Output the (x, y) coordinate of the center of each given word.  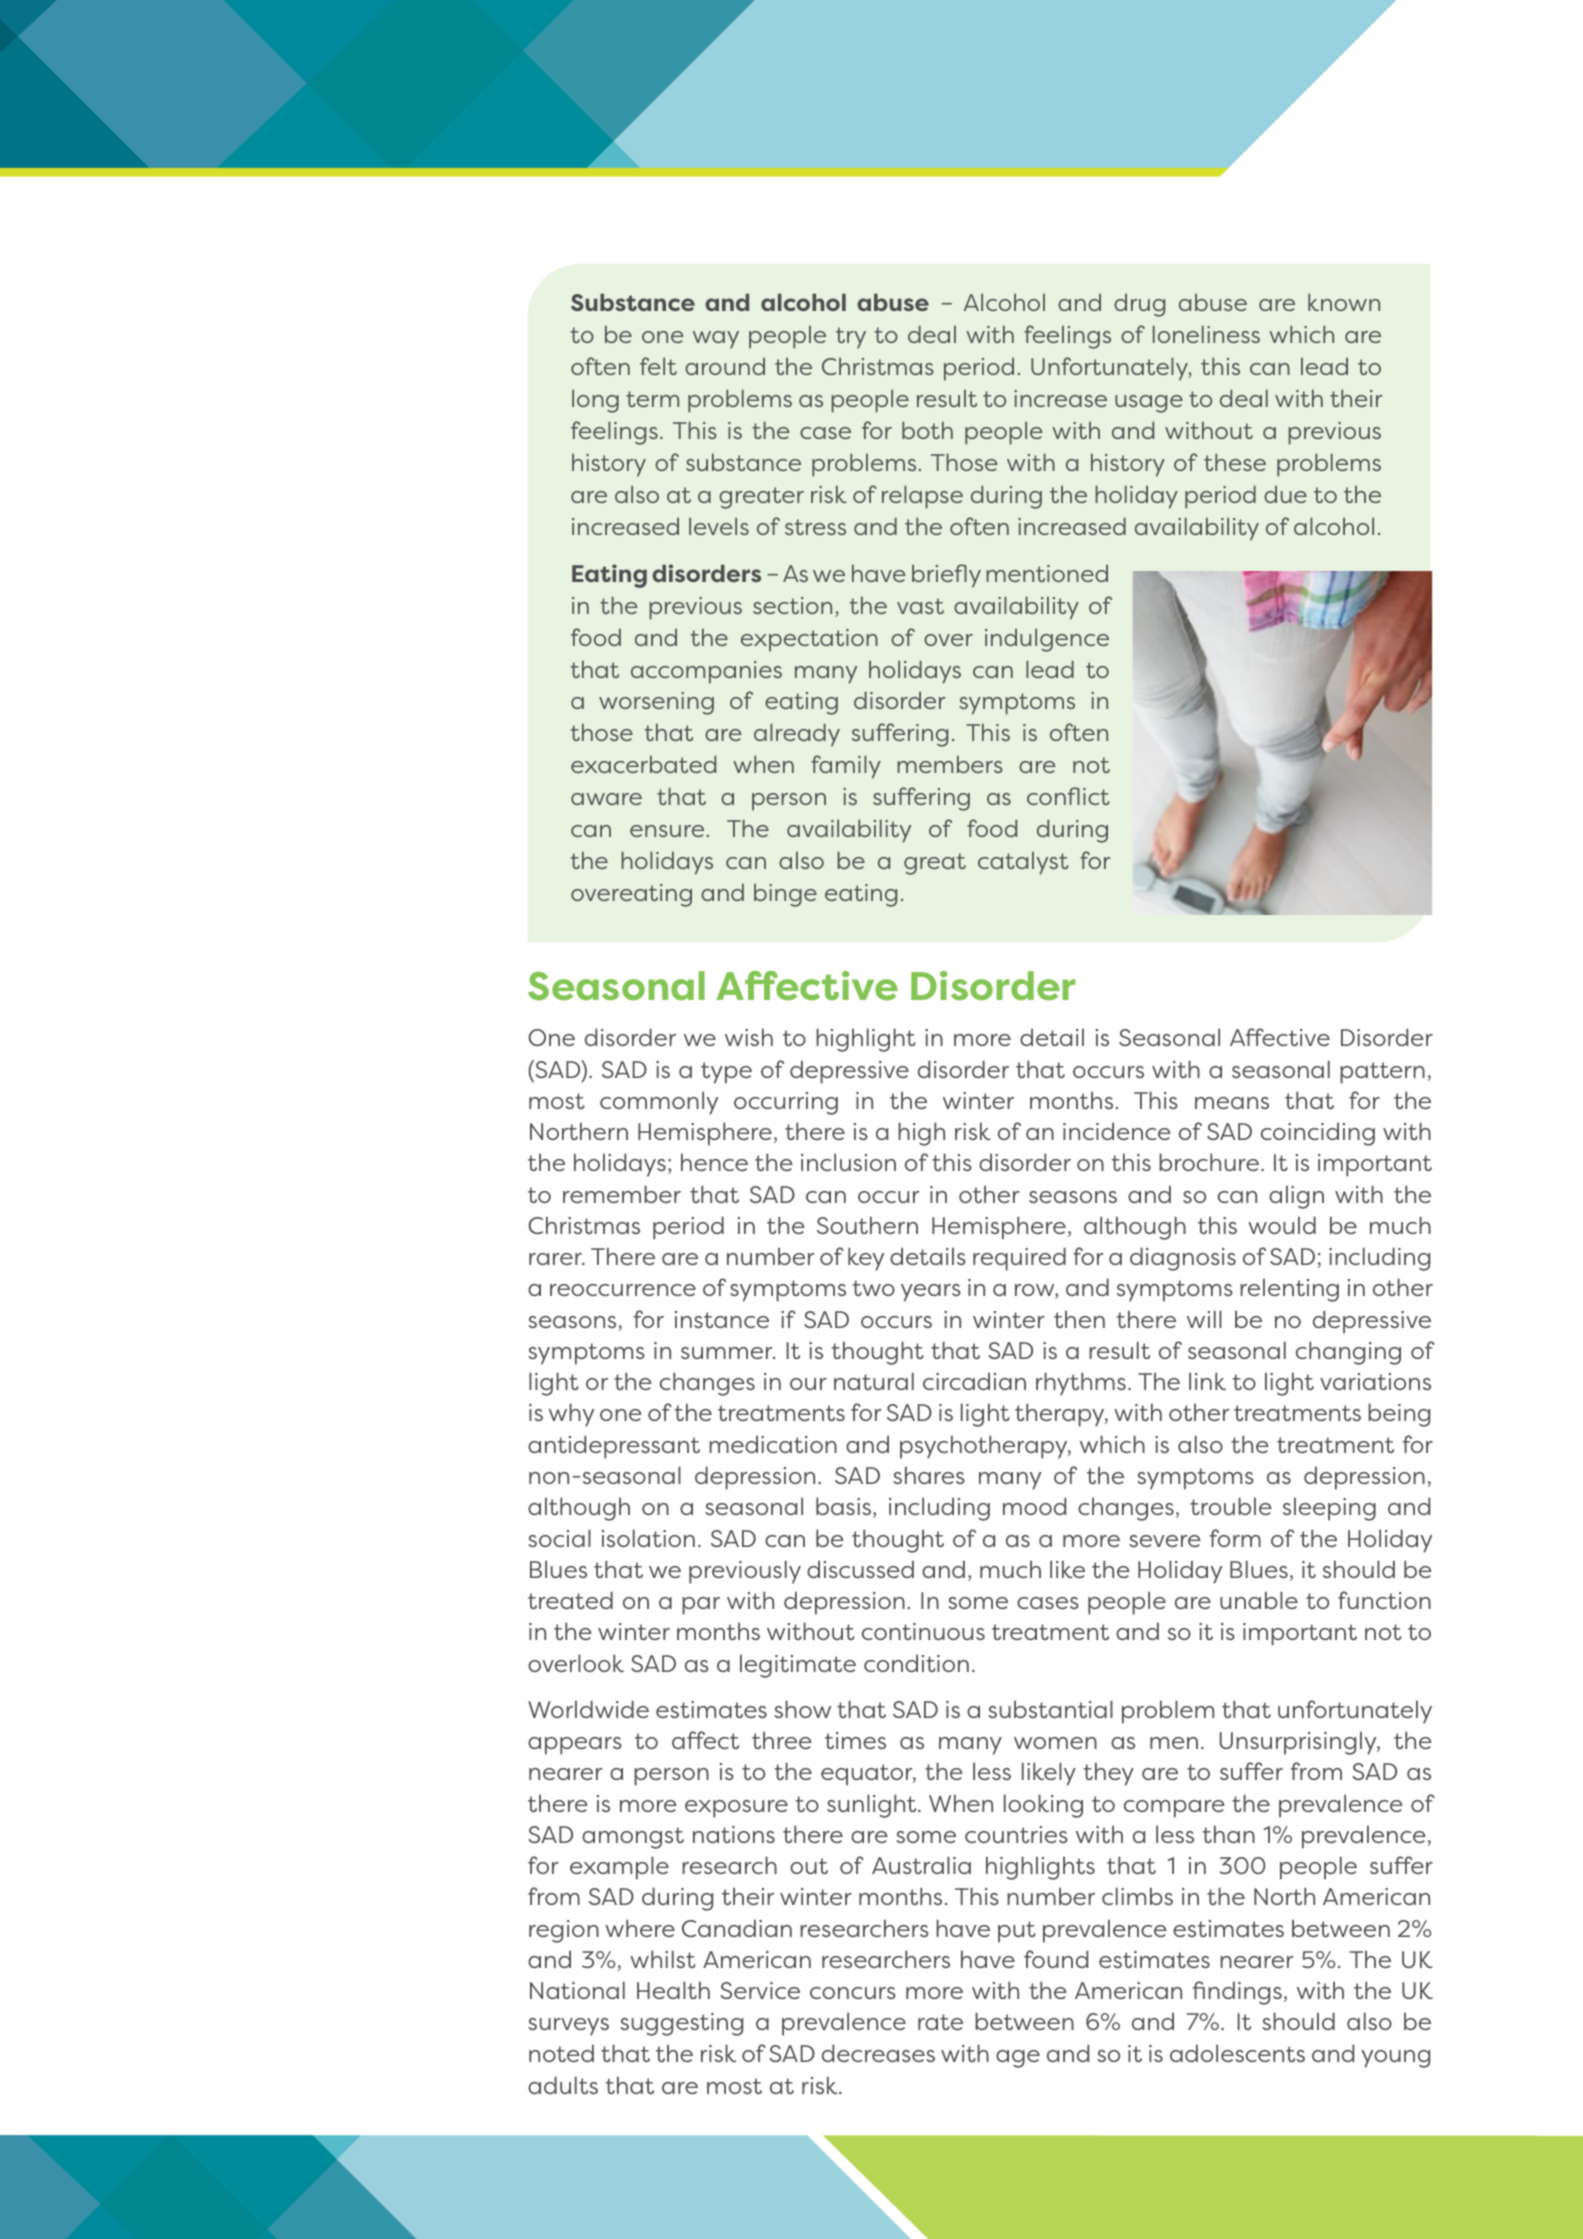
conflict (1068, 796)
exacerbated (643, 764)
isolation (648, 1538)
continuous (923, 1631)
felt (658, 366)
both (927, 430)
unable (1259, 1600)
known (1344, 302)
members (950, 764)
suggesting (681, 2024)
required (1019, 1259)
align (1296, 1197)
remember (622, 1194)
